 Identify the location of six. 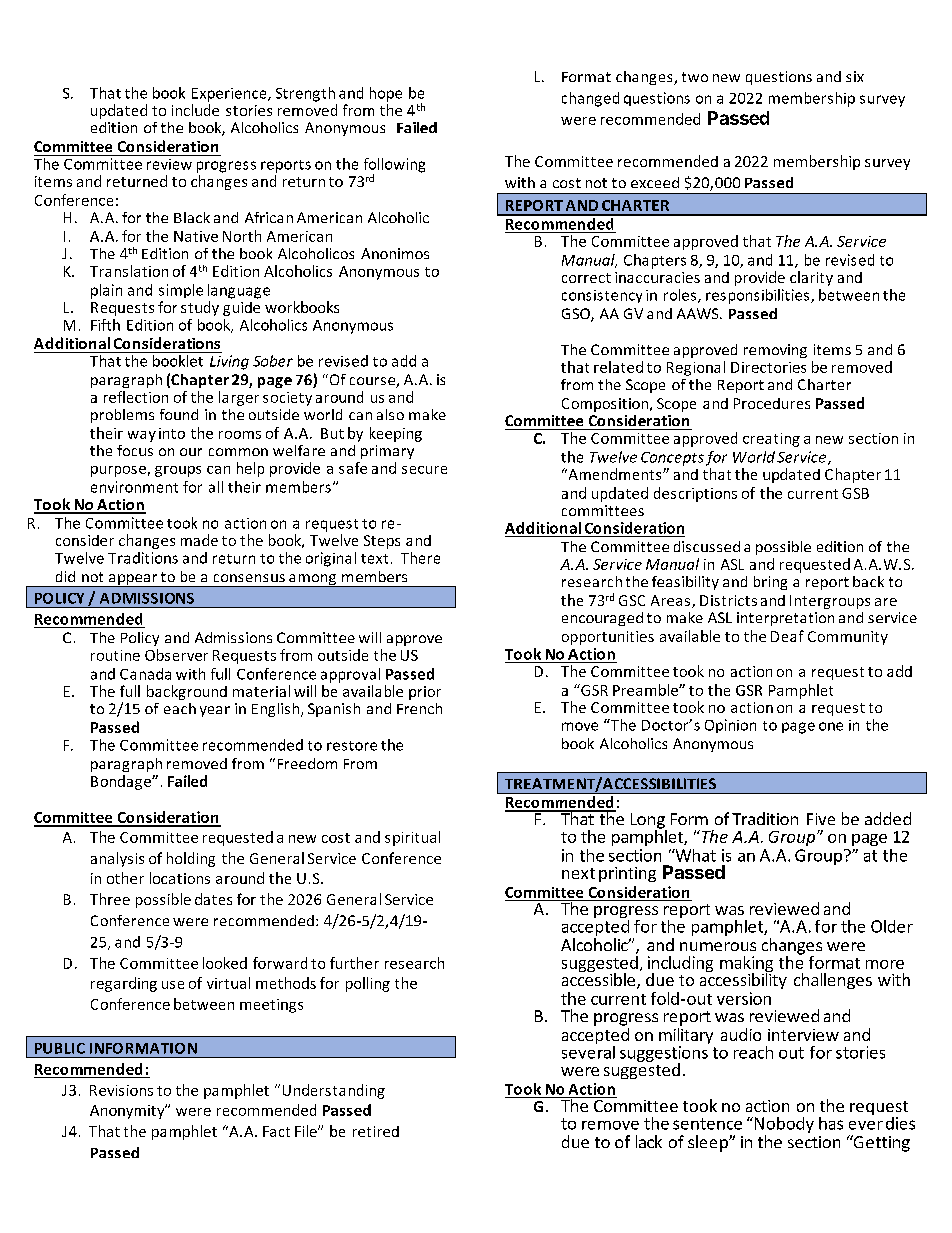
(855, 76).
